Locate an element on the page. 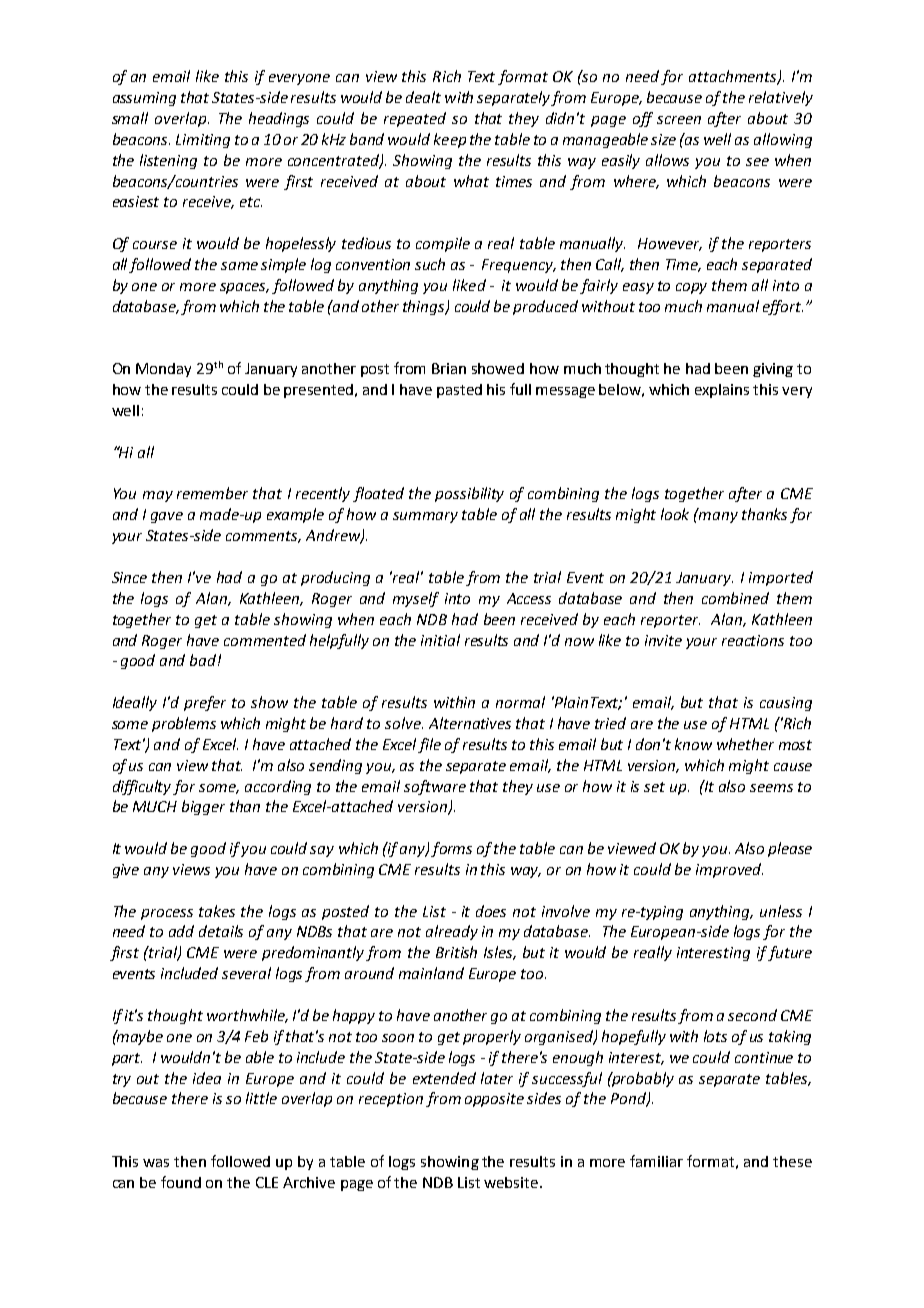  improved is located at coordinates (729, 870).
